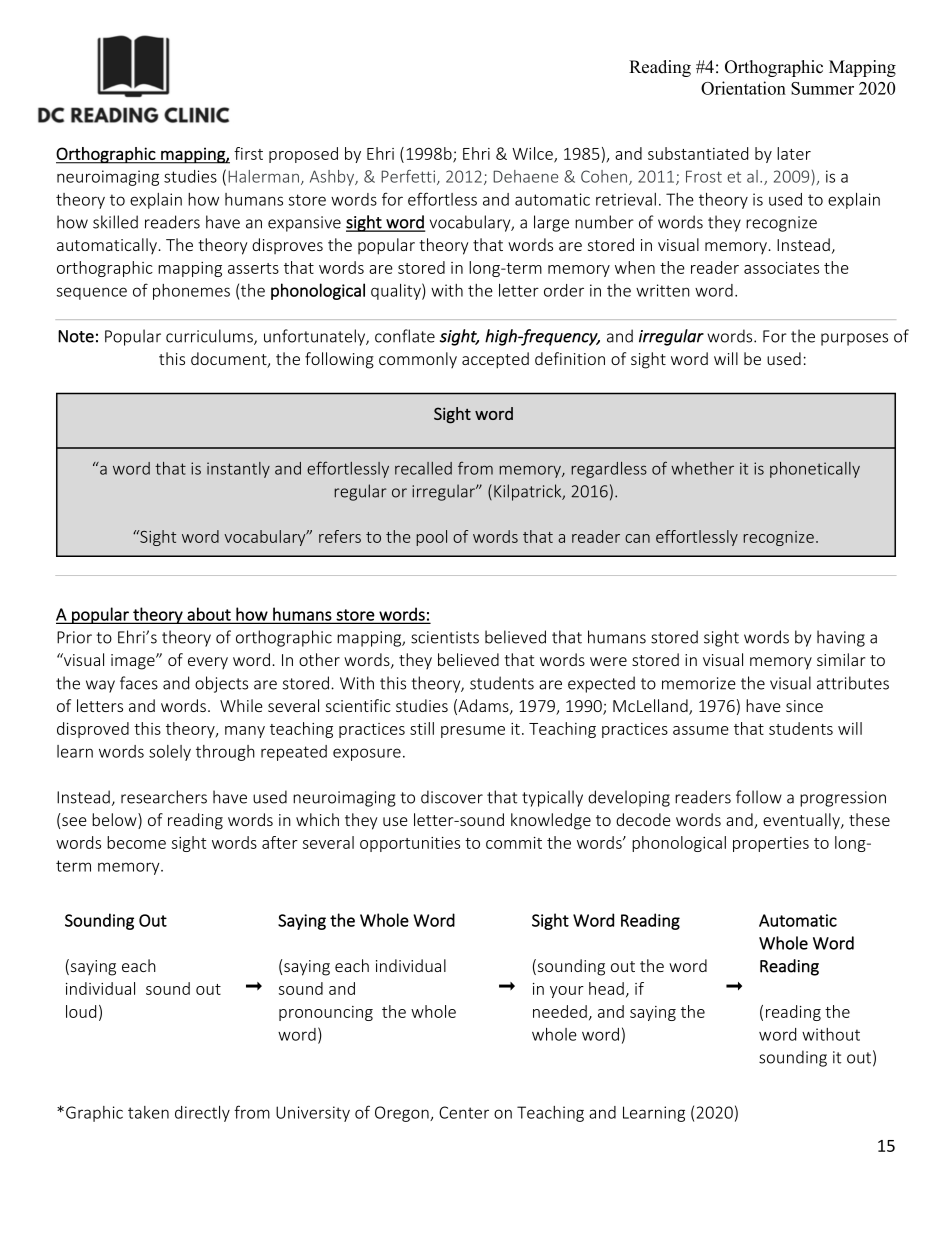 This screenshot has height=1233, width=952. What do you see at coordinates (191, 292) in the screenshot?
I see `phonemes` at bounding box center [191, 292].
